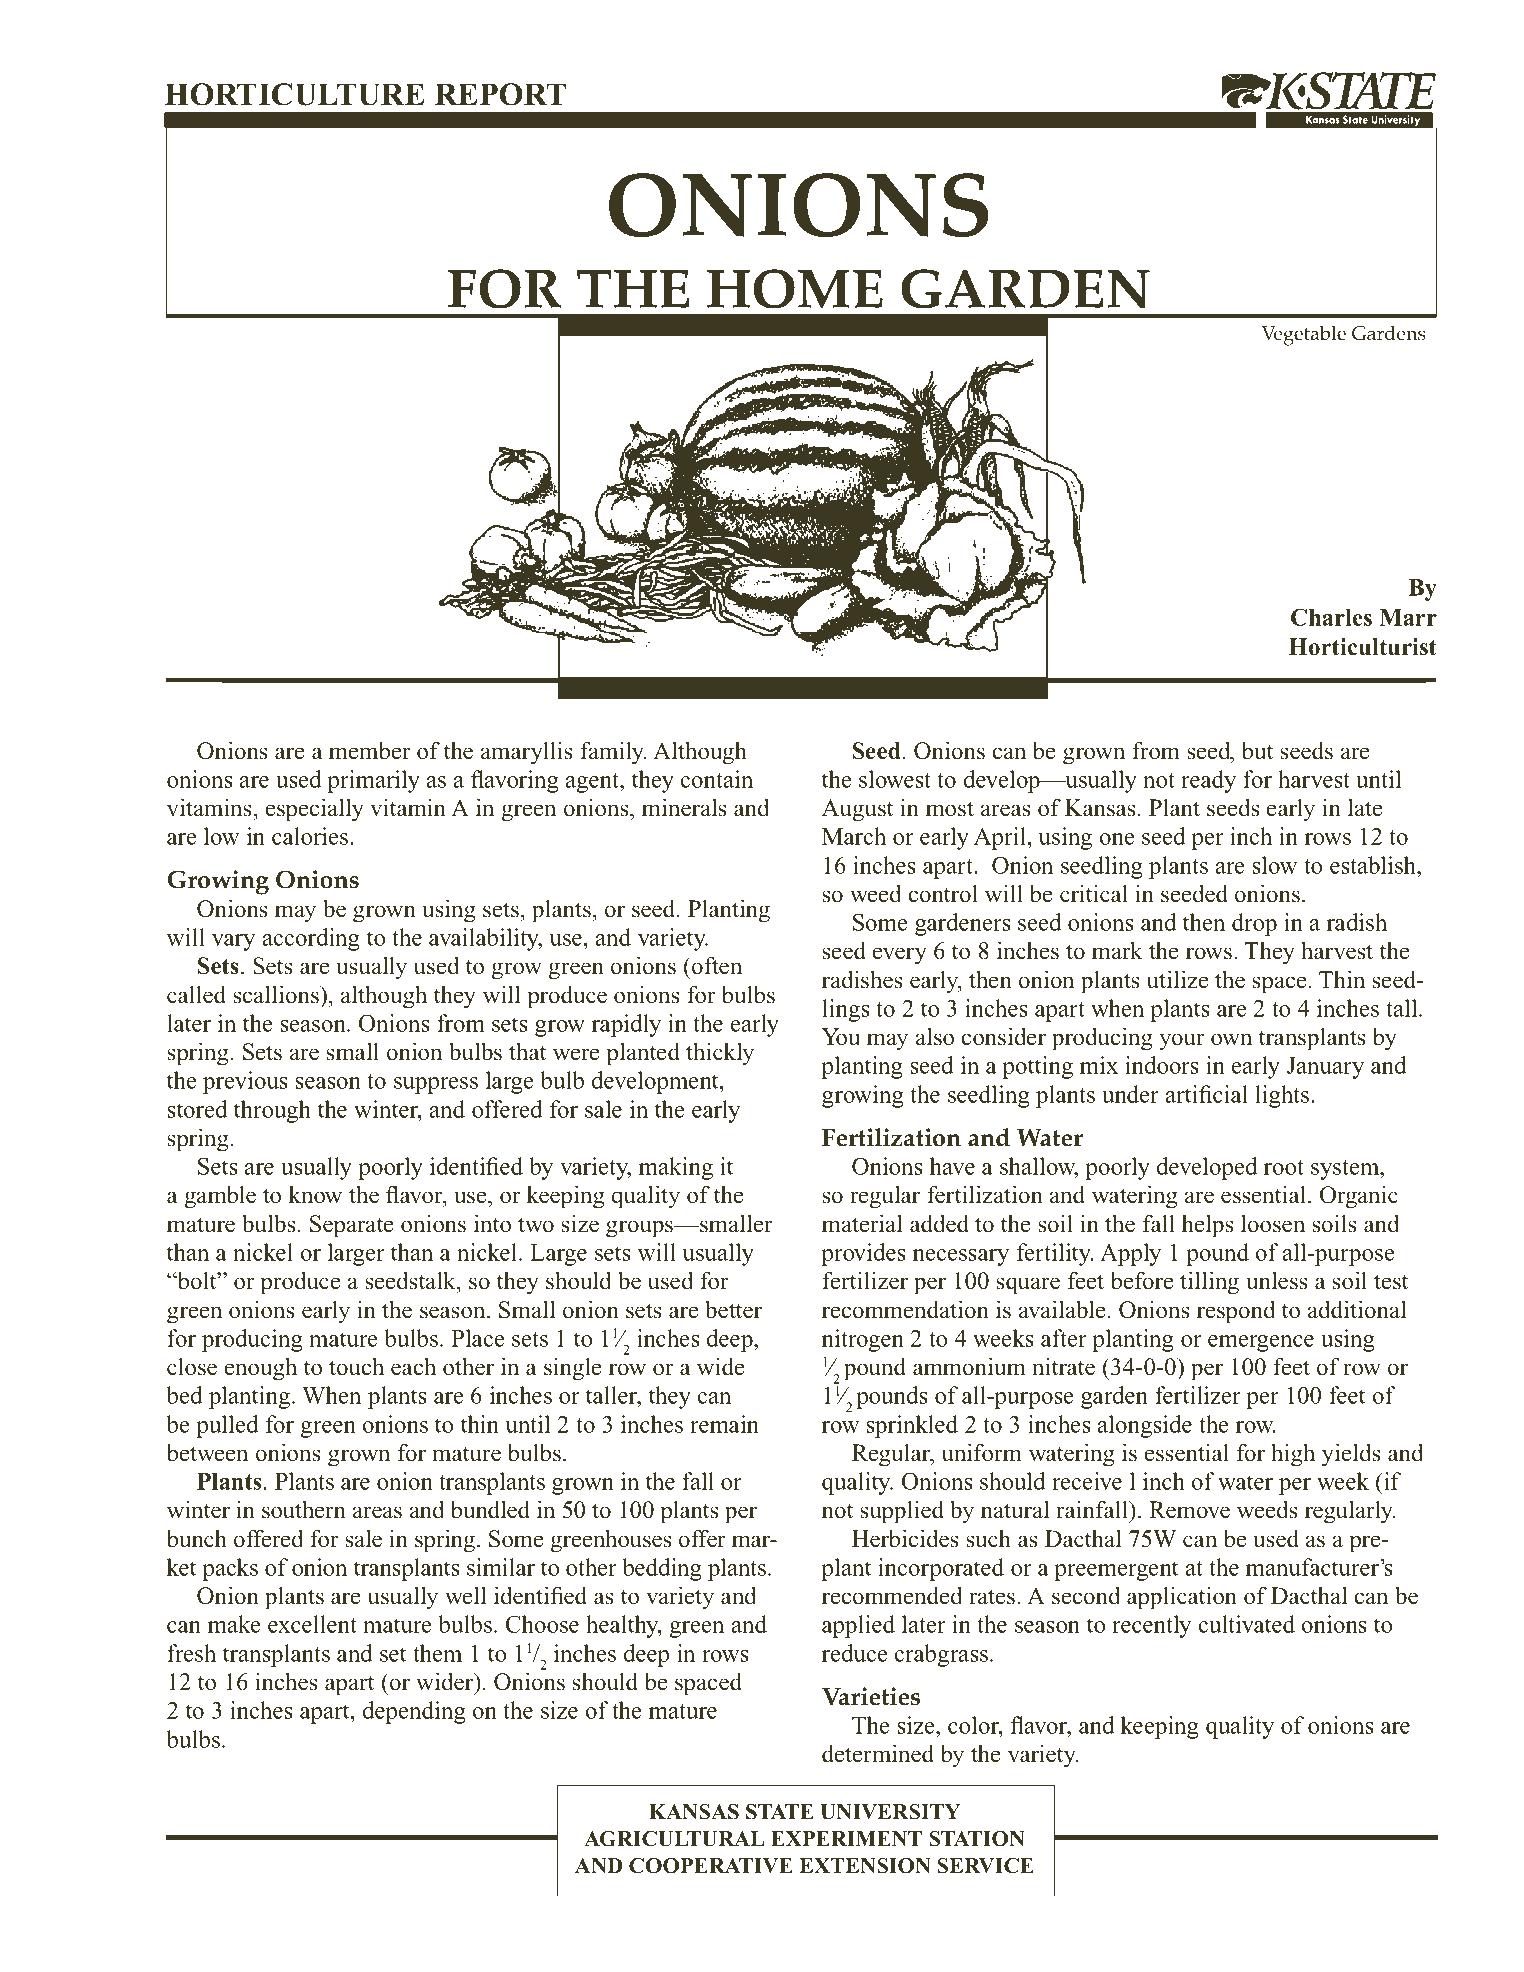 This screenshot has width=1524, height=1972. Describe the element at coordinates (294, 94) in the screenshot. I see `HORTICULTURE` at that location.
